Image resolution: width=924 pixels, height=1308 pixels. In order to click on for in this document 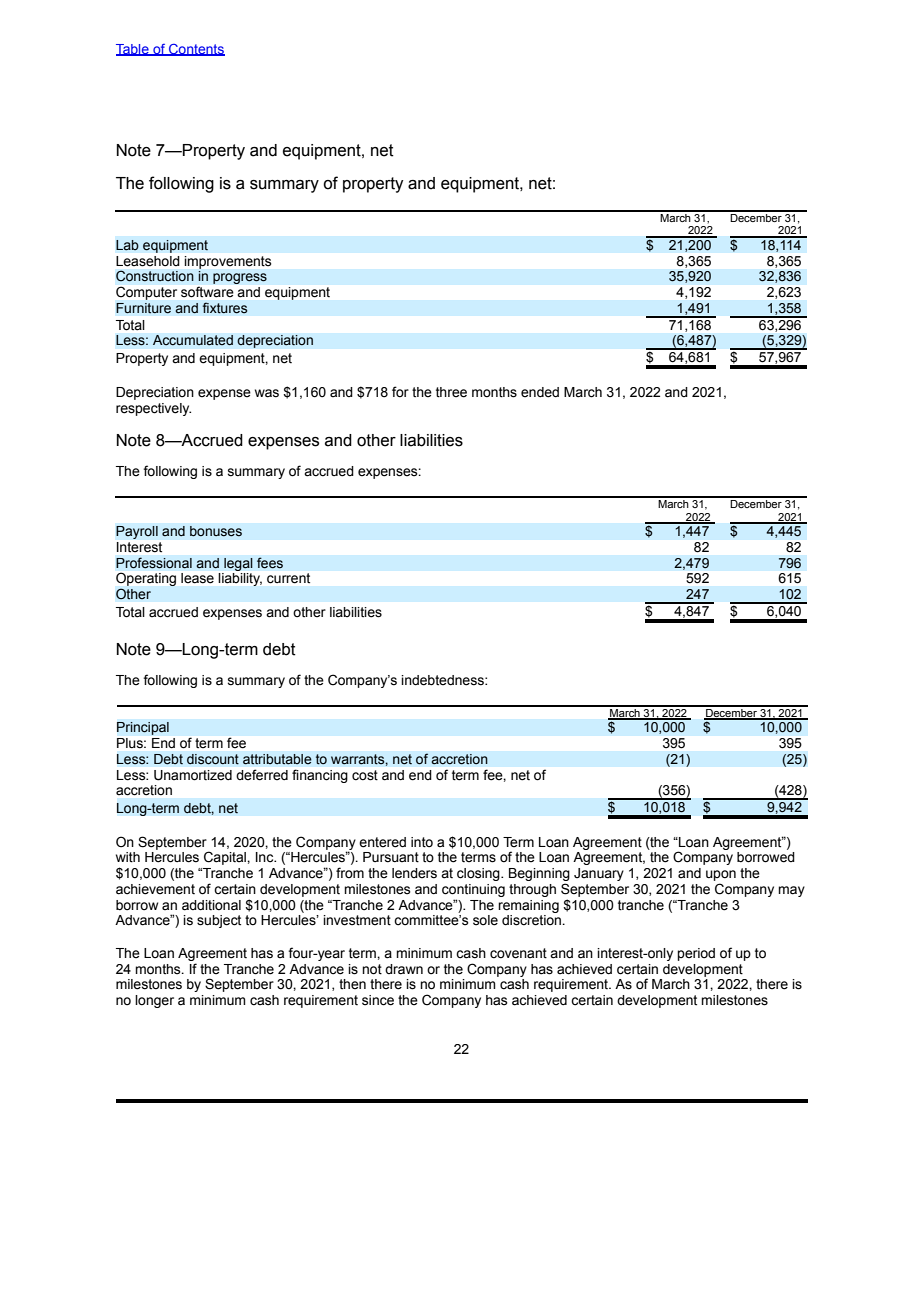, I will do `click(400, 392)`.
